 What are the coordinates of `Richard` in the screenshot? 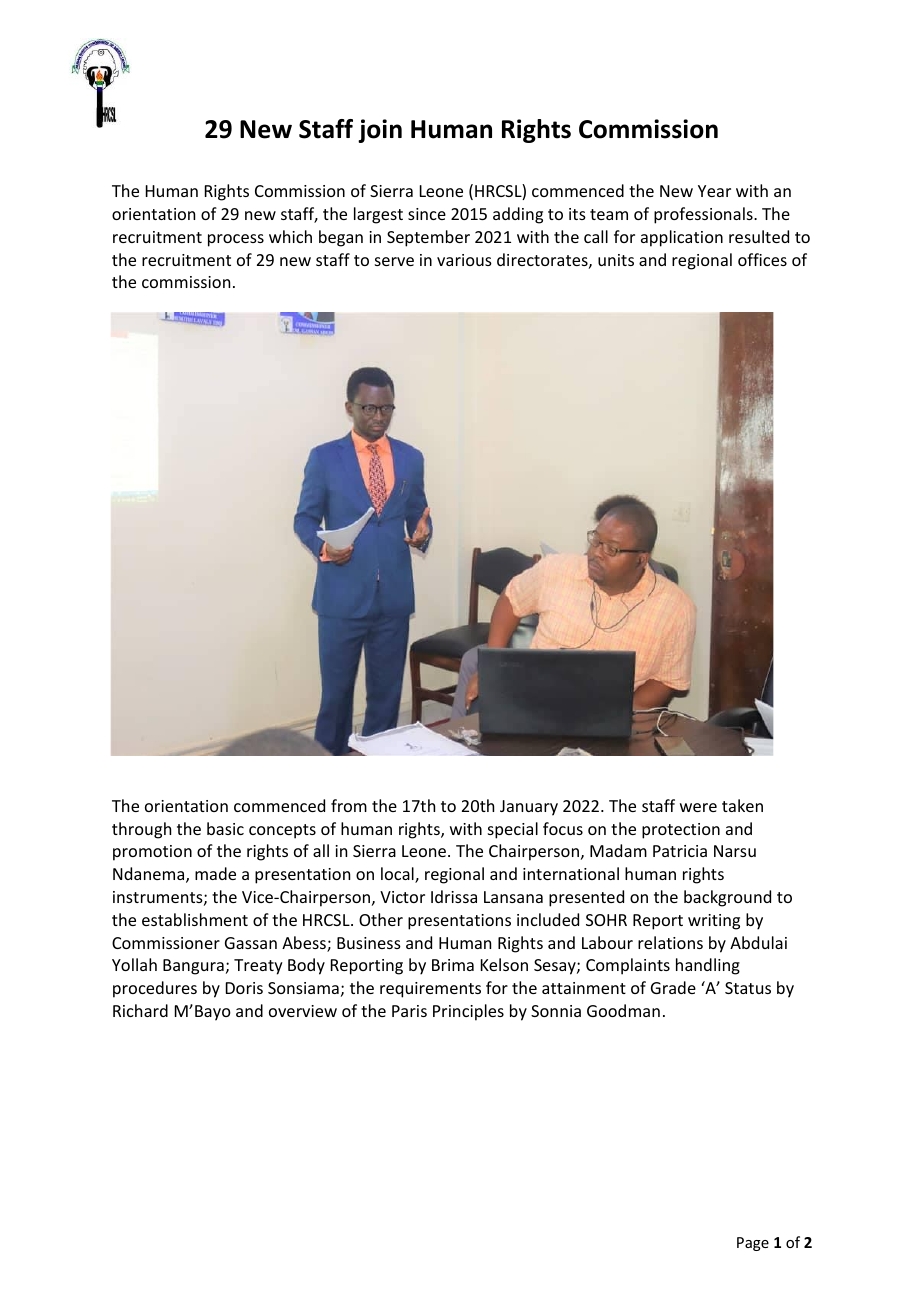 It's located at (140, 1010).
